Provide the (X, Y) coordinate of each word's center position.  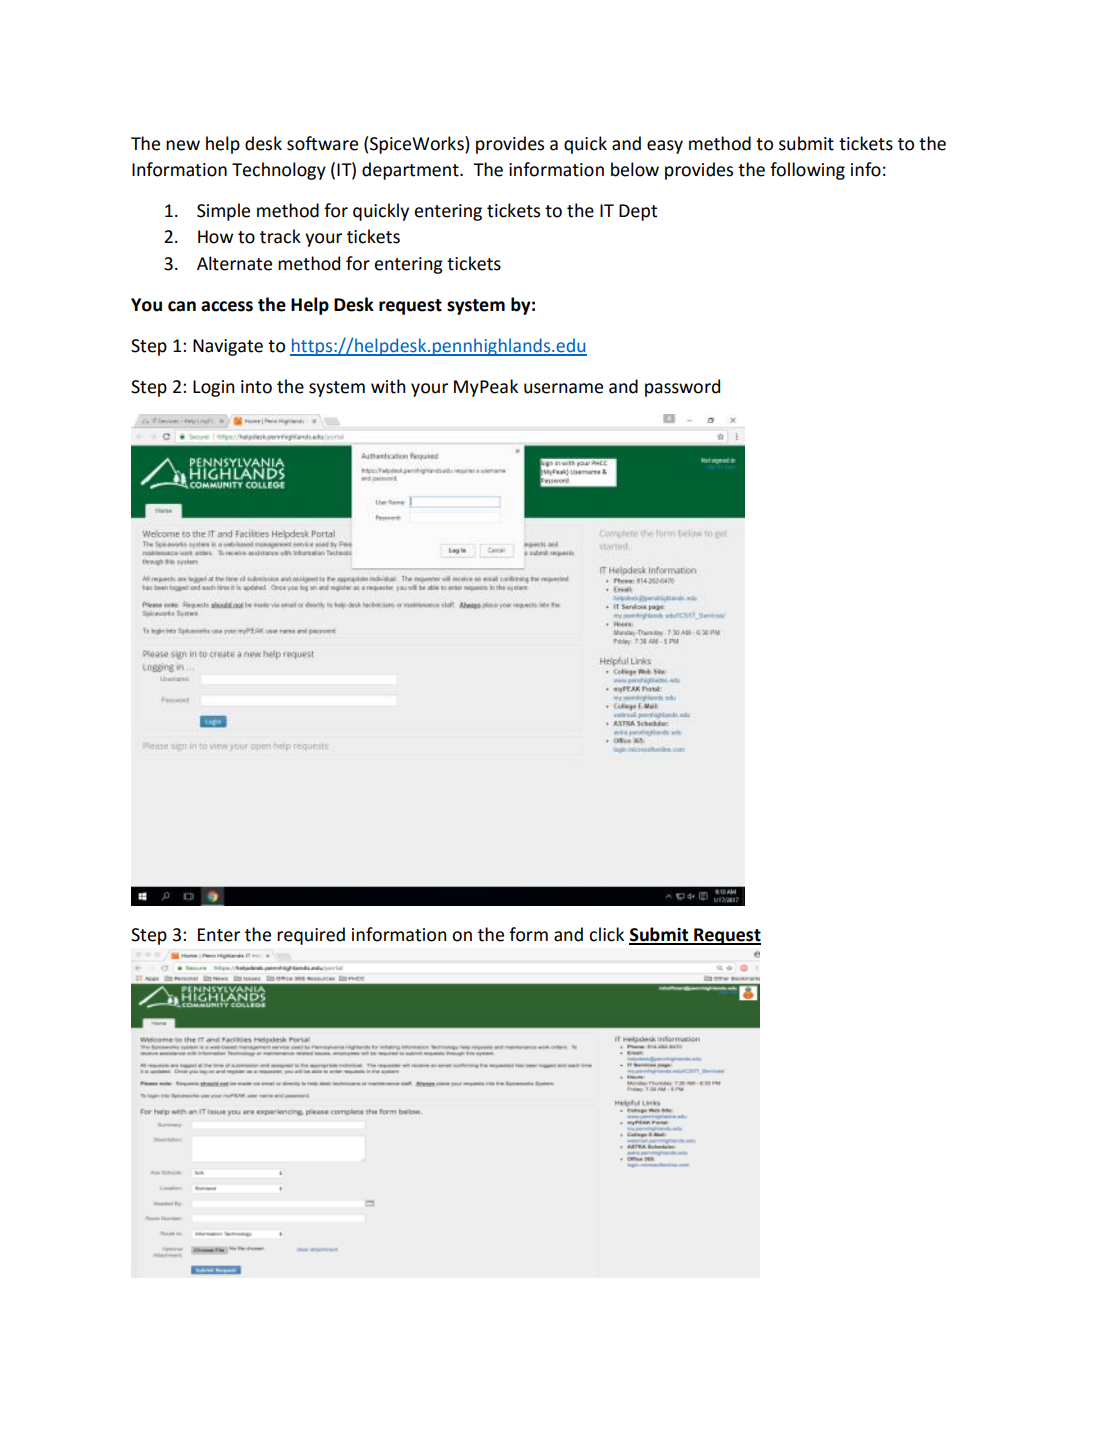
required (311, 936)
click (606, 934)
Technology (279, 171)
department (411, 171)
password (682, 388)
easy (665, 147)
